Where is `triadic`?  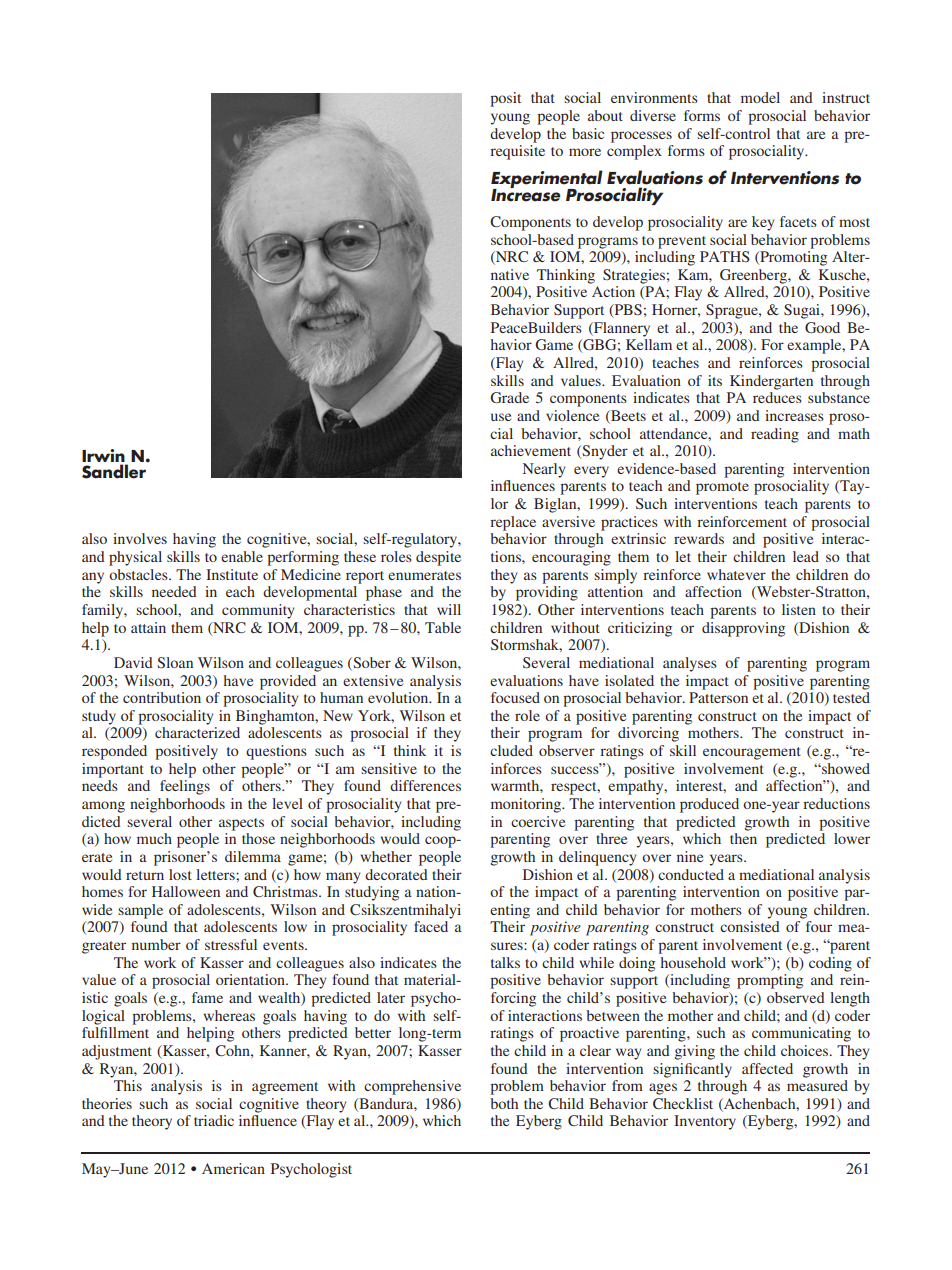
triadic is located at coordinates (214, 1120).
